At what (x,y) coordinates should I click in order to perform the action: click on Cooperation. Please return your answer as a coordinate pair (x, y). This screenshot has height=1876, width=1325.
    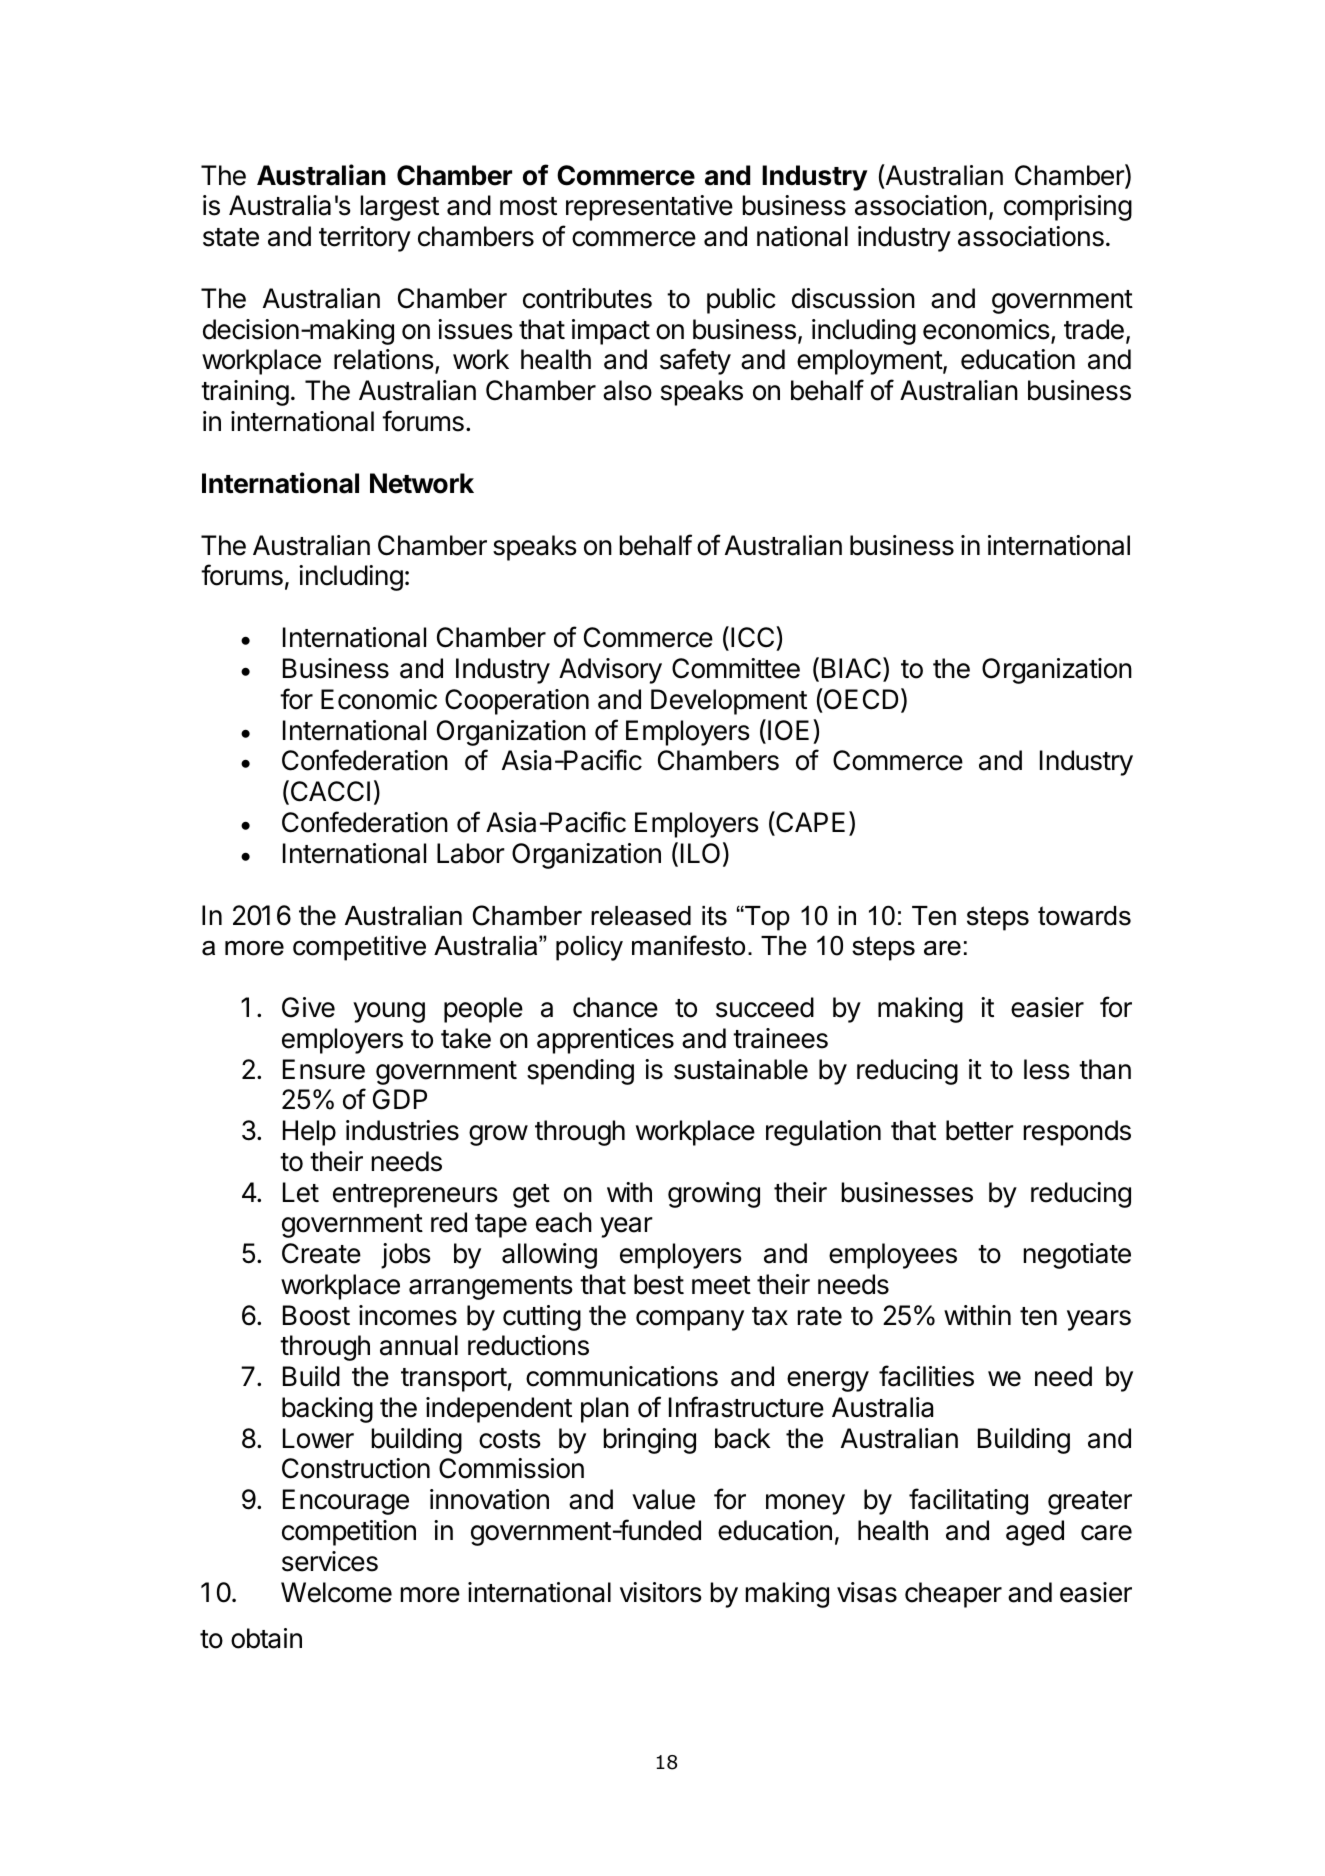
    Looking at the image, I should click on (517, 702).
